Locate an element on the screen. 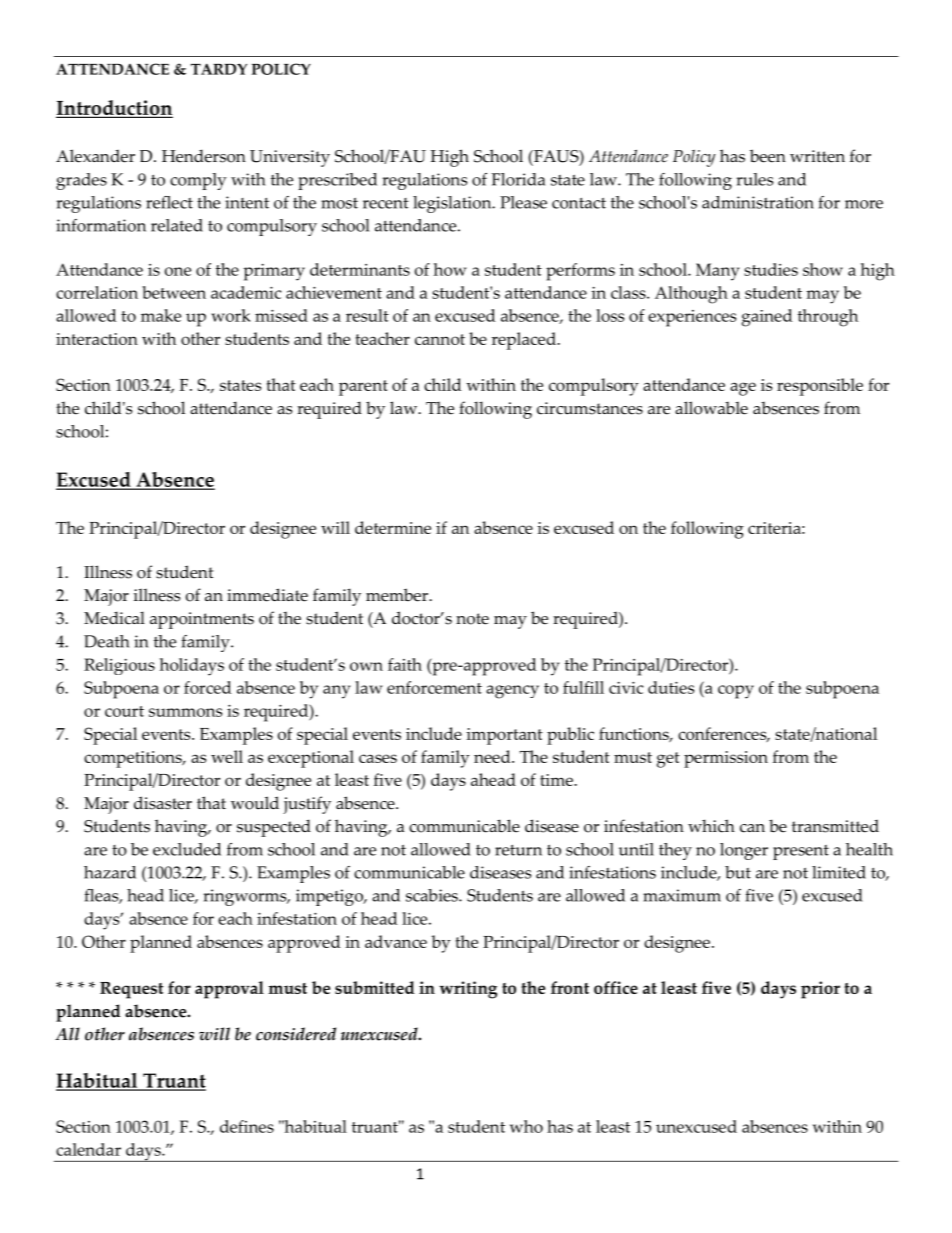  who is located at coordinates (526, 1126).
